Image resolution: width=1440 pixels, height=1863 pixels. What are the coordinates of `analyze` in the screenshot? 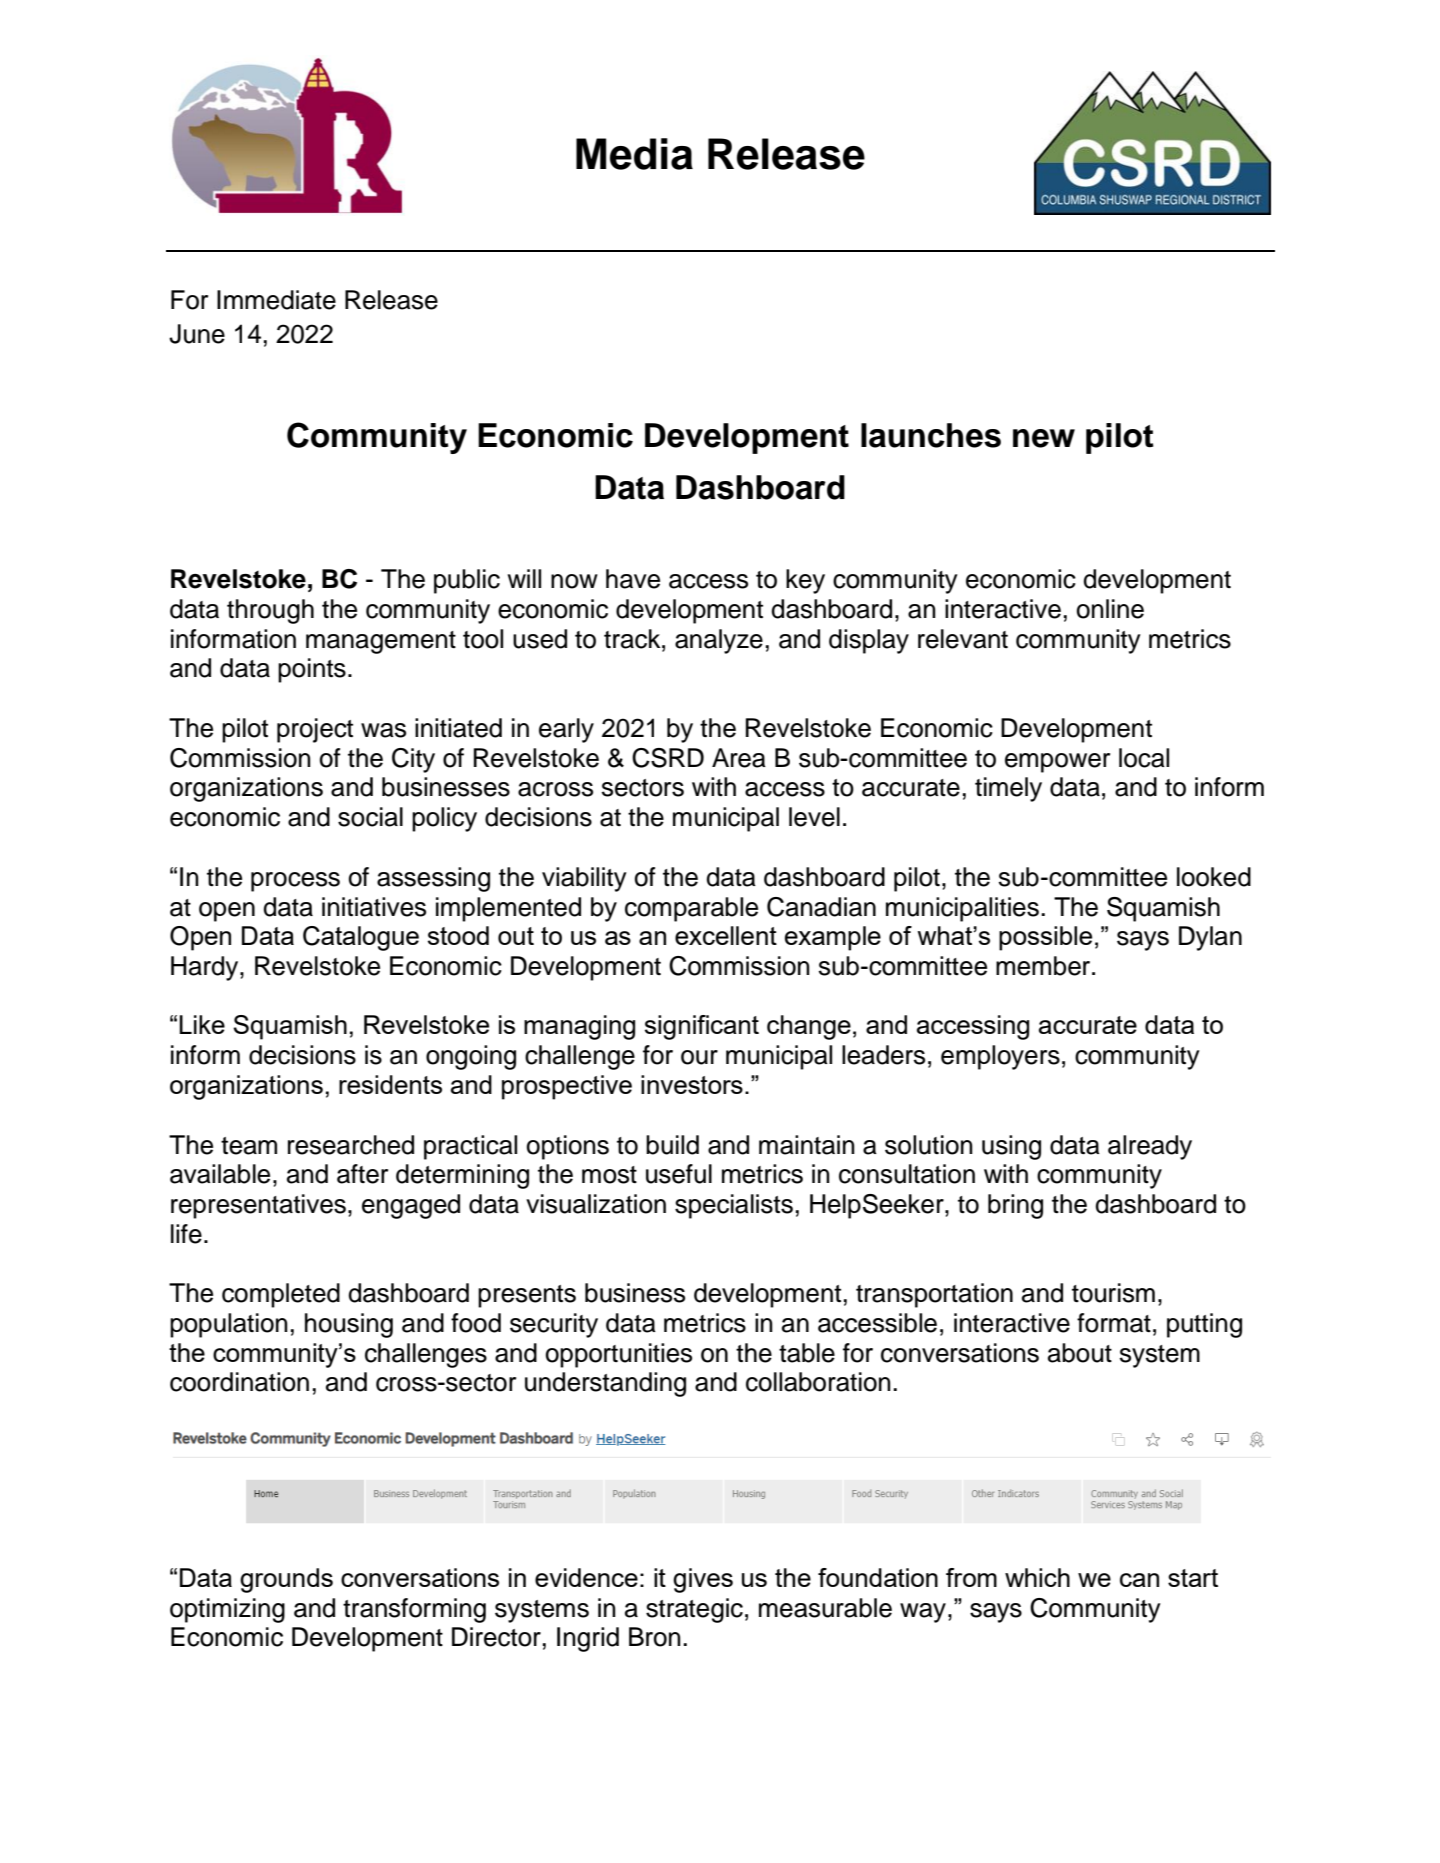 It's located at (719, 641).
